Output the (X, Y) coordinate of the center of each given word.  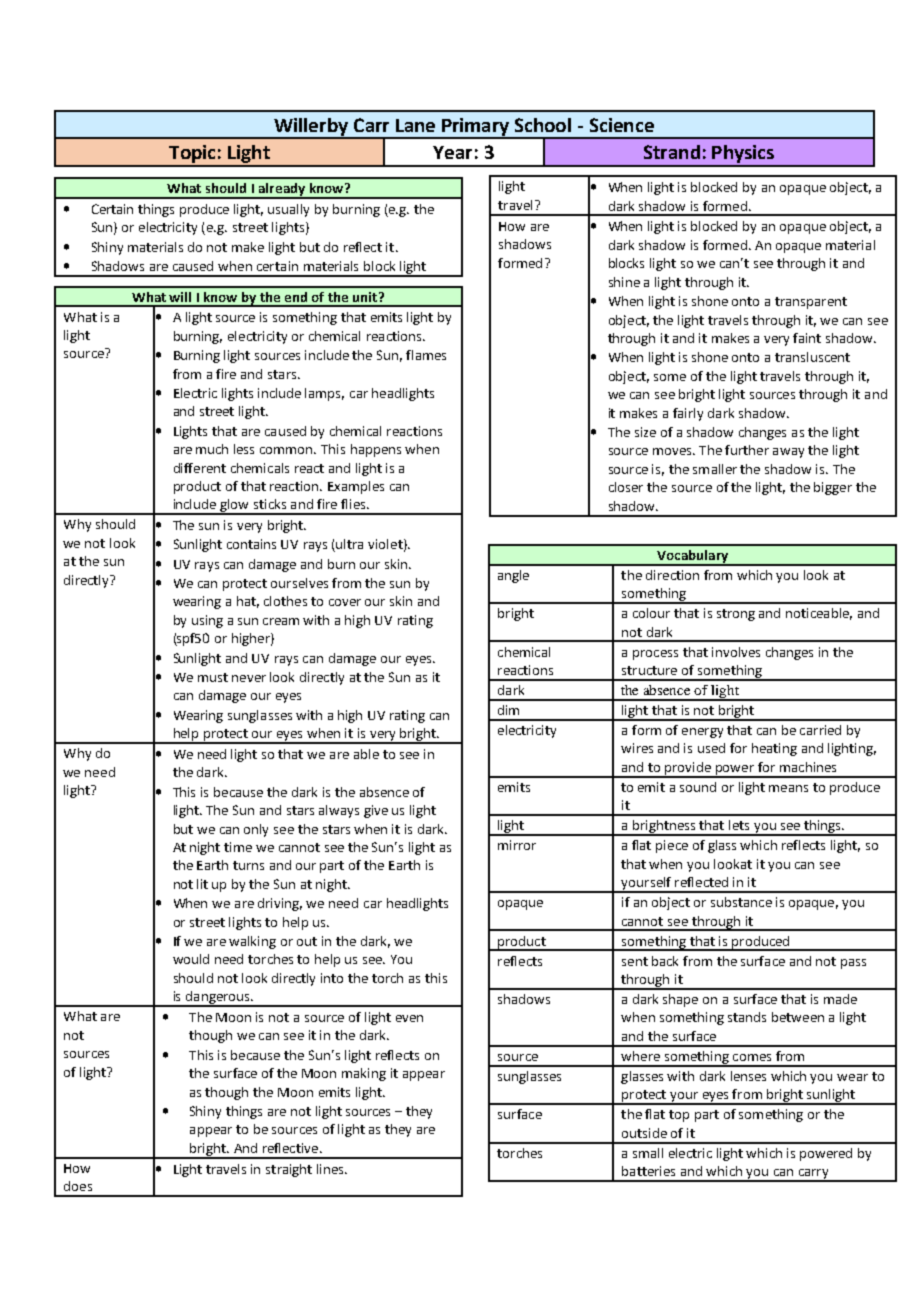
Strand (672, 152)
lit (202, 884)
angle (513, 576)
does (78, 1186)
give (376, 811)
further (747, 450)
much (212, 449)
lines (331, 1169)
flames (426, 355)
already (281, 190)
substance (741, 902)
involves (736, 652)
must (213, 677)
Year (452, 152)
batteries (648, 1171)
